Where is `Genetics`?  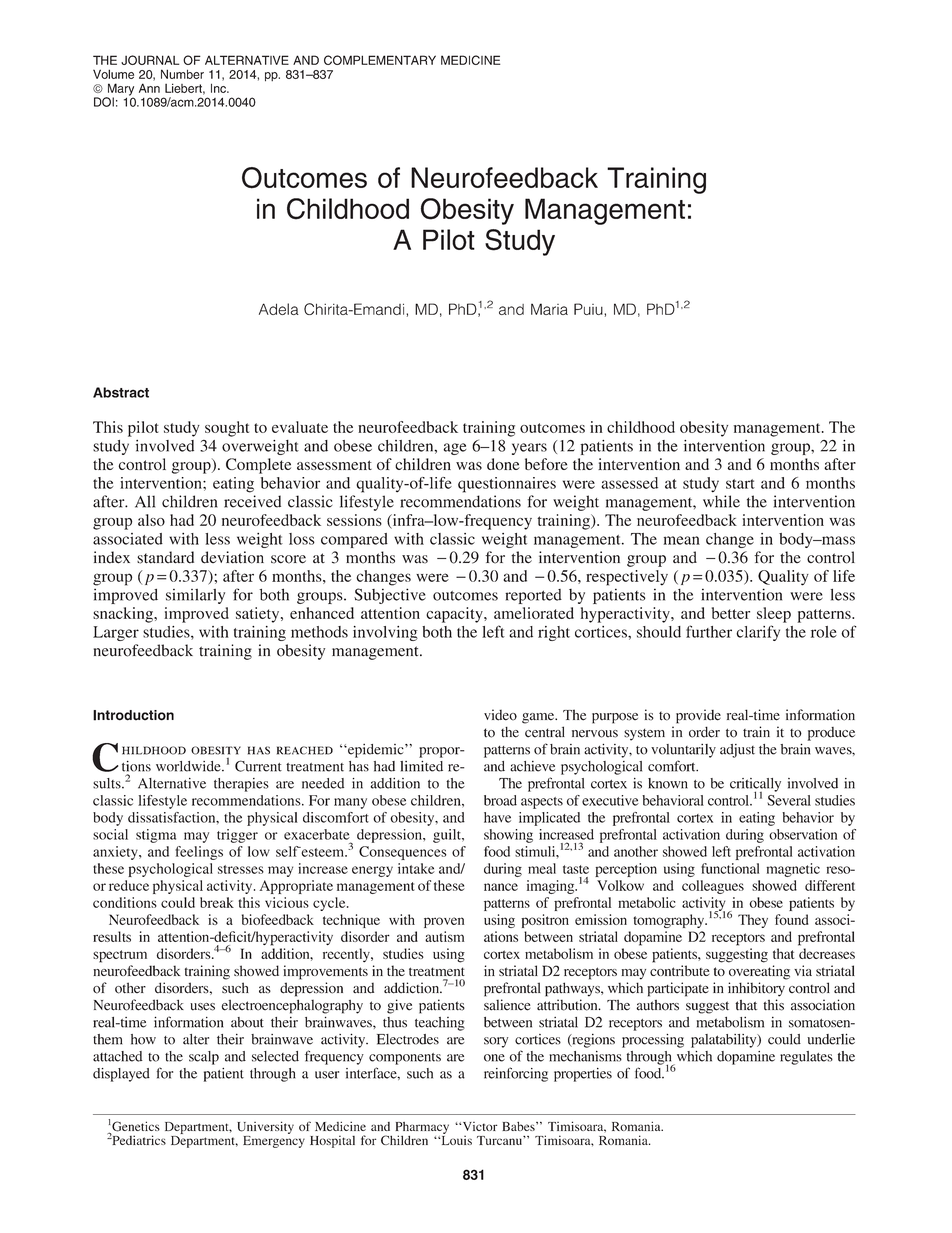 Genetics is located at coordinates (135, 1127).
